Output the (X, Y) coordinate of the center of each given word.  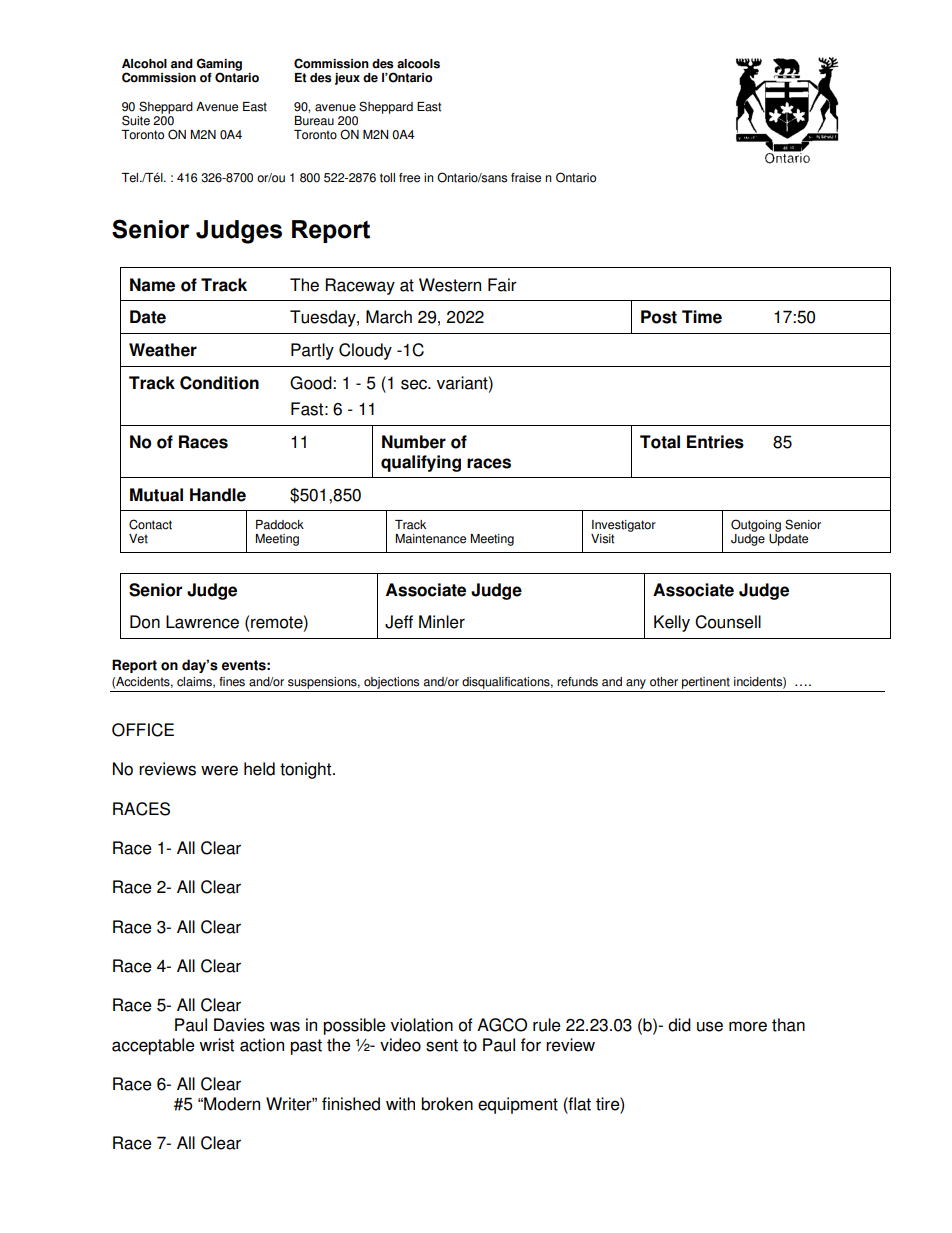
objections (392, 684)
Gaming (219, 65)
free (409, 178)
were (219, 770)
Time (702, 317)
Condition (219, 383)
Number (414, 442)
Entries (715, 442)
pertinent (706, 684)
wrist (216, 1045)
